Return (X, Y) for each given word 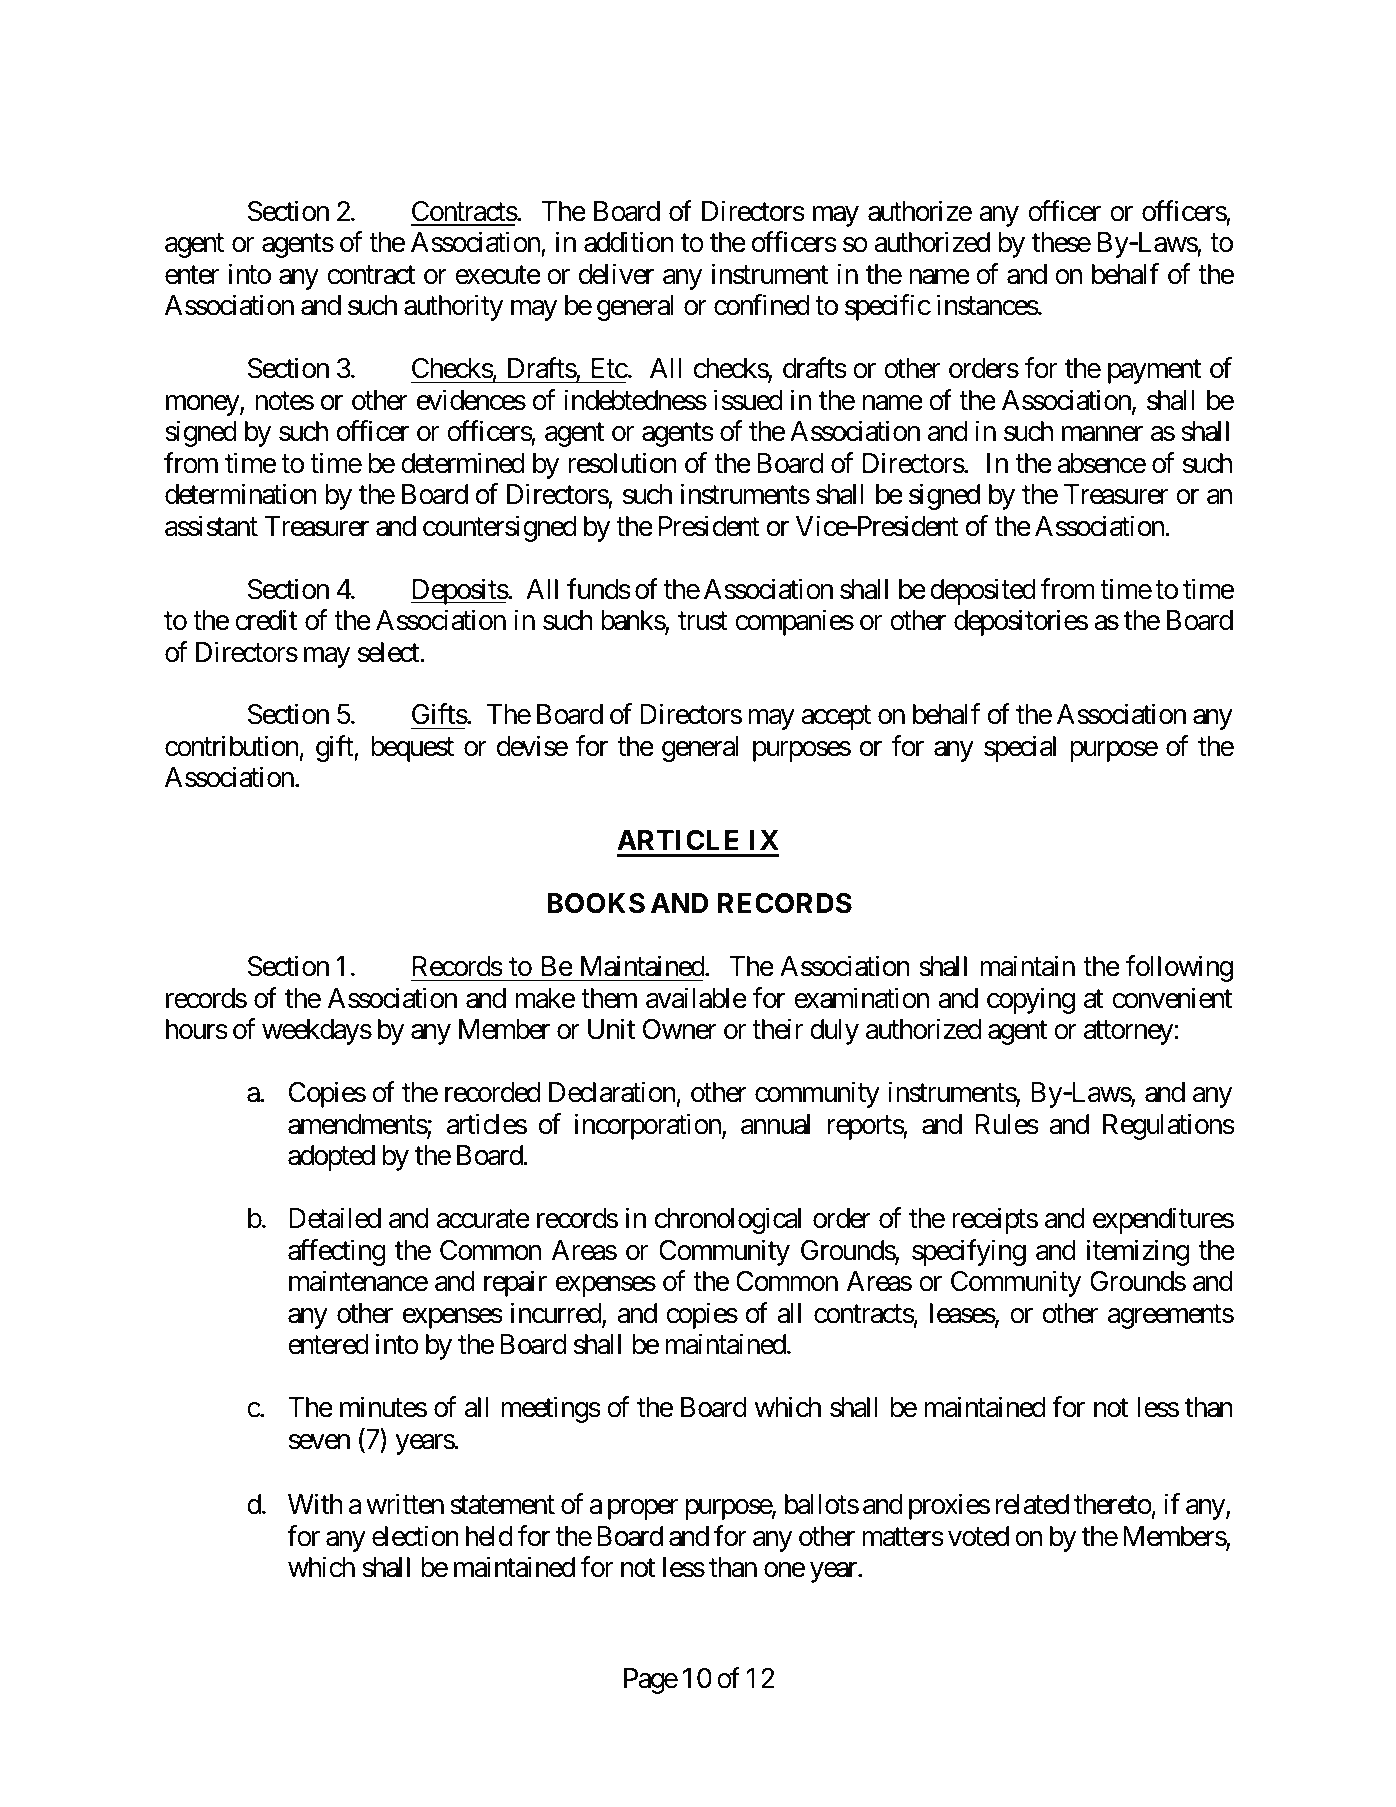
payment (1154, 372)
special (1020, 748)
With (315, 1503)
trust (703, 621)
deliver (616, 274)
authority (454, 308)
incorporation (649, 1126)
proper (643, 1510)
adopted (331, 1158)
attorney (1129, 1033)
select (389, 652)
